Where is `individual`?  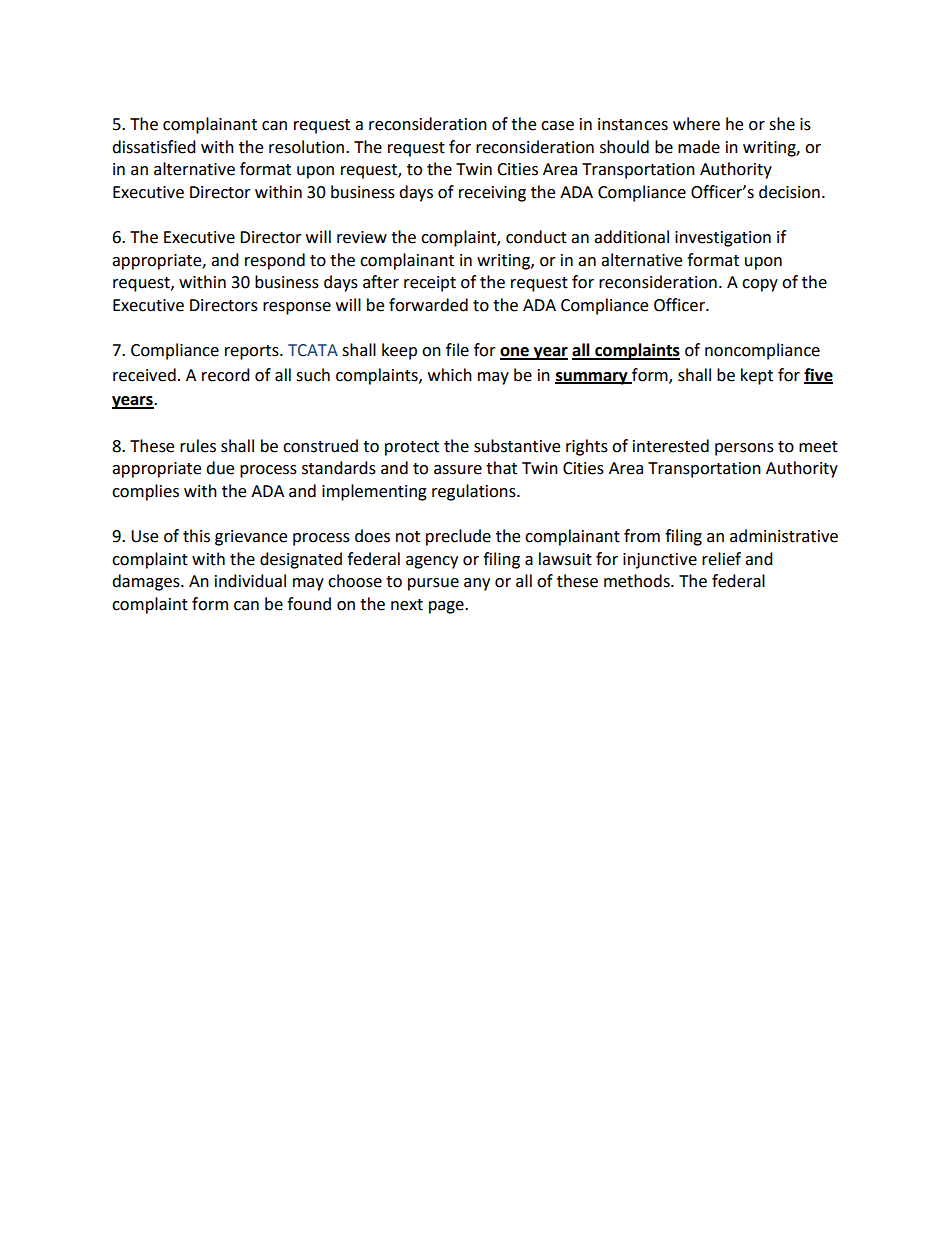 individual is located at coordinates (250, 581).
